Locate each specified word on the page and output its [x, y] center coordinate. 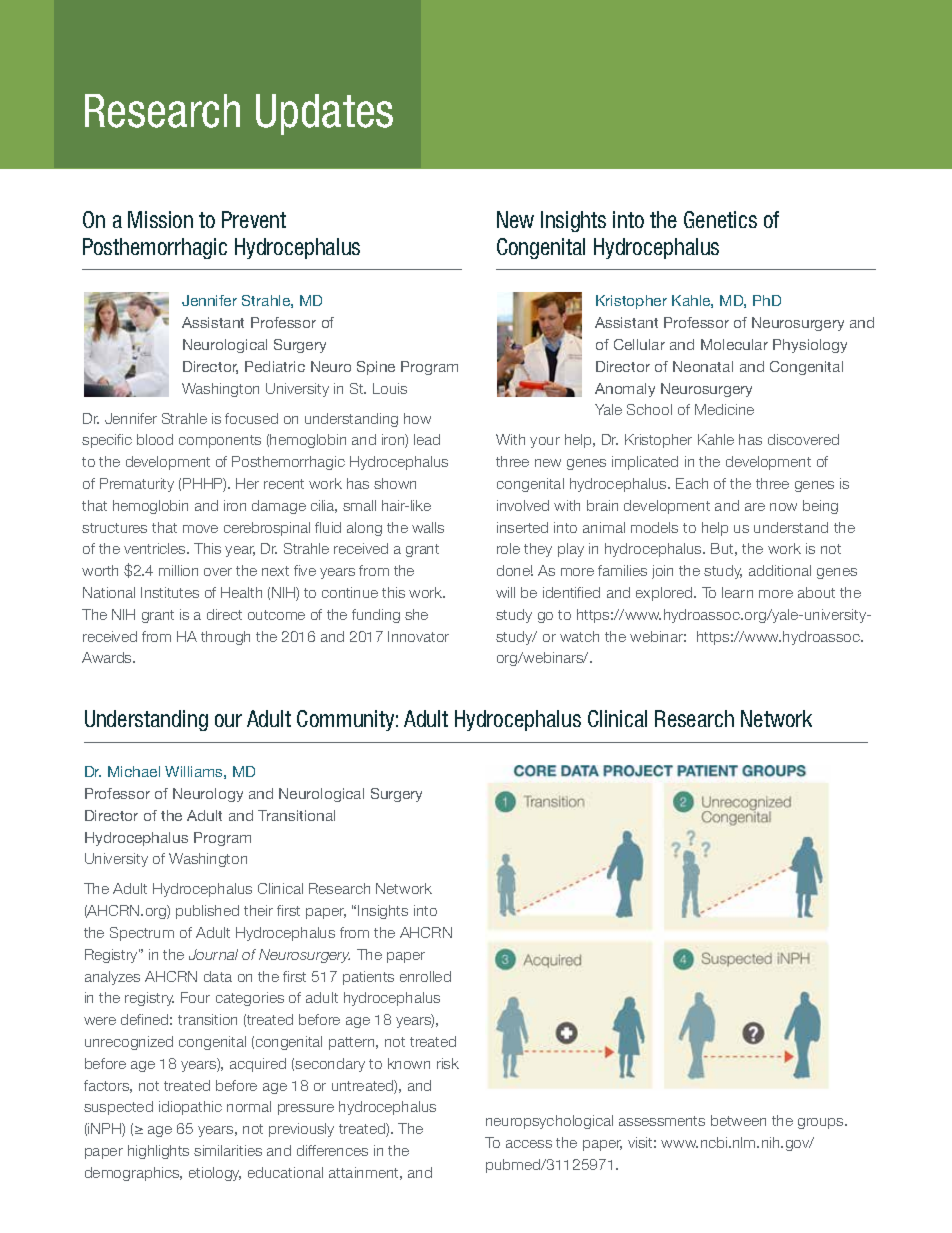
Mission [160, 219]
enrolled [425, 976]
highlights [158, 1152]
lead [427, 439]
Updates [324, 114]
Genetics [720, 219]
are [755, 507]
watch [579, 636]
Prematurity [137, 485]
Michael [134, 771]
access [529, 1144]
